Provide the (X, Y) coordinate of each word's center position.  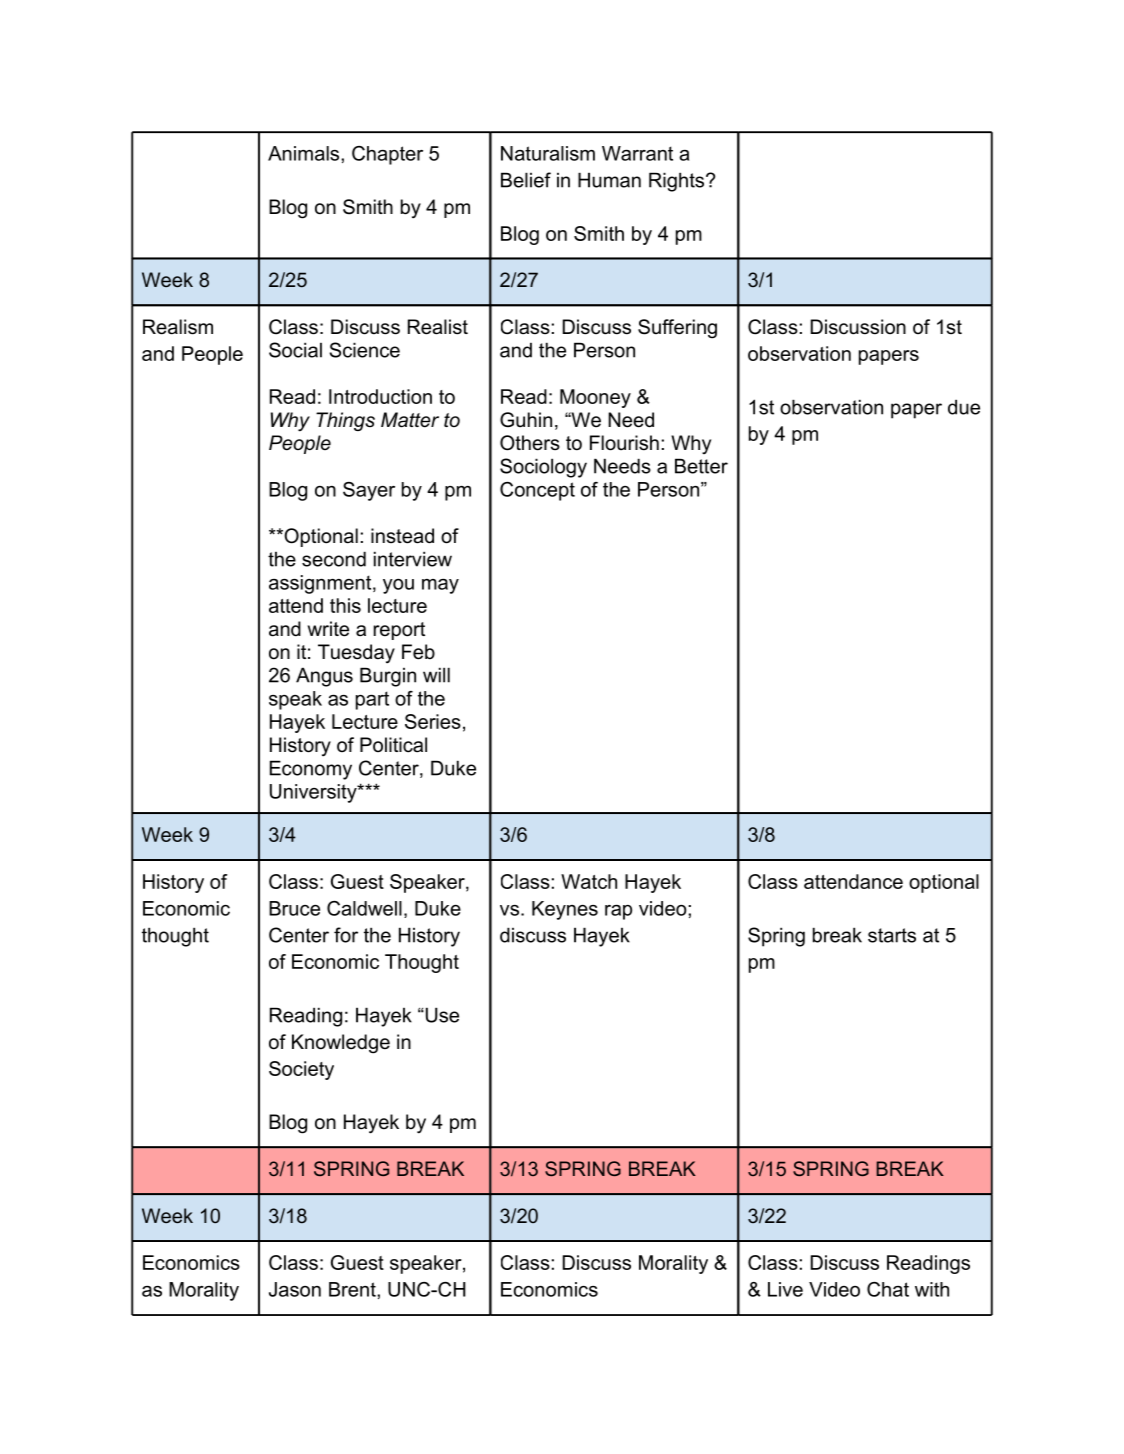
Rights (678, 182)
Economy (311, 770)
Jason (295, 1289)
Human (609, 180)
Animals (305, 153)
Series (433, 721)
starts (892, 935)
